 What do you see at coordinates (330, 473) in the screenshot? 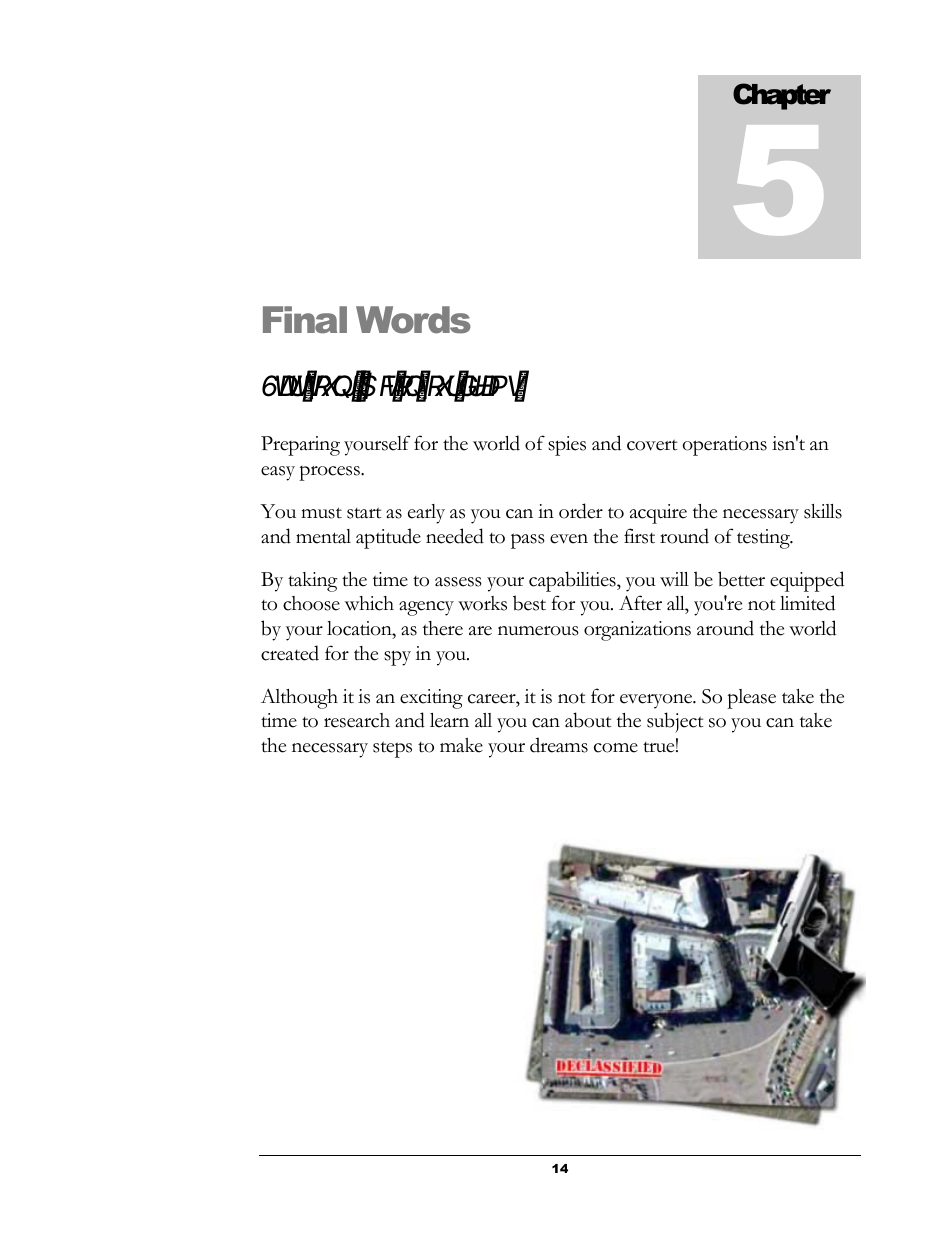
I see `process` at bounding box center [330, 473].
